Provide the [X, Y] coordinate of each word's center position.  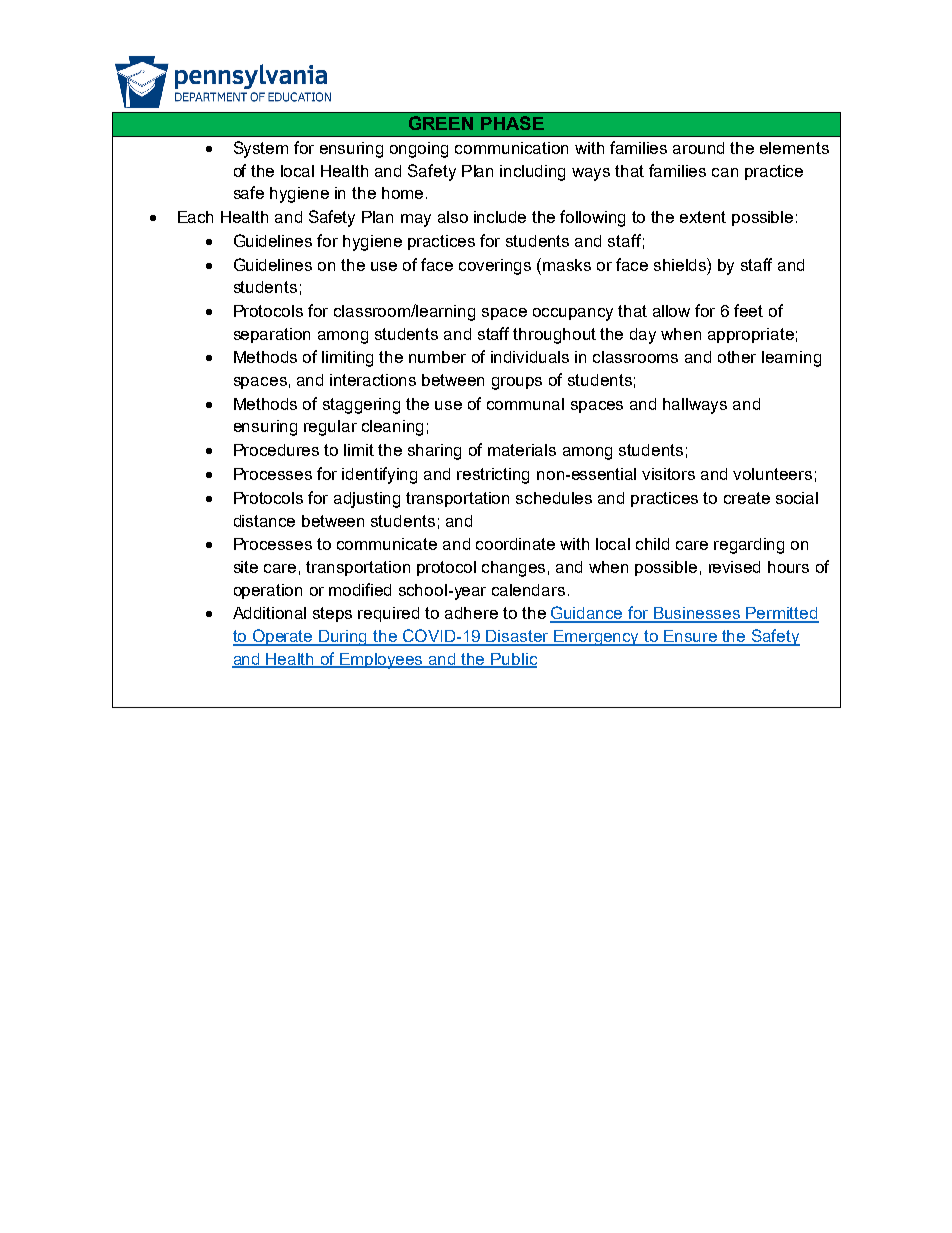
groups [517, 383]
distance [264, 521]
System [261, 149]
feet [748, 310]
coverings [495, 267]
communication [511, 148]
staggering [361, 406]
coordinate [515, 544]
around [698, 148]
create [747, 498]
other [737, 357]
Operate [283, 637]
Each [195, 217]
